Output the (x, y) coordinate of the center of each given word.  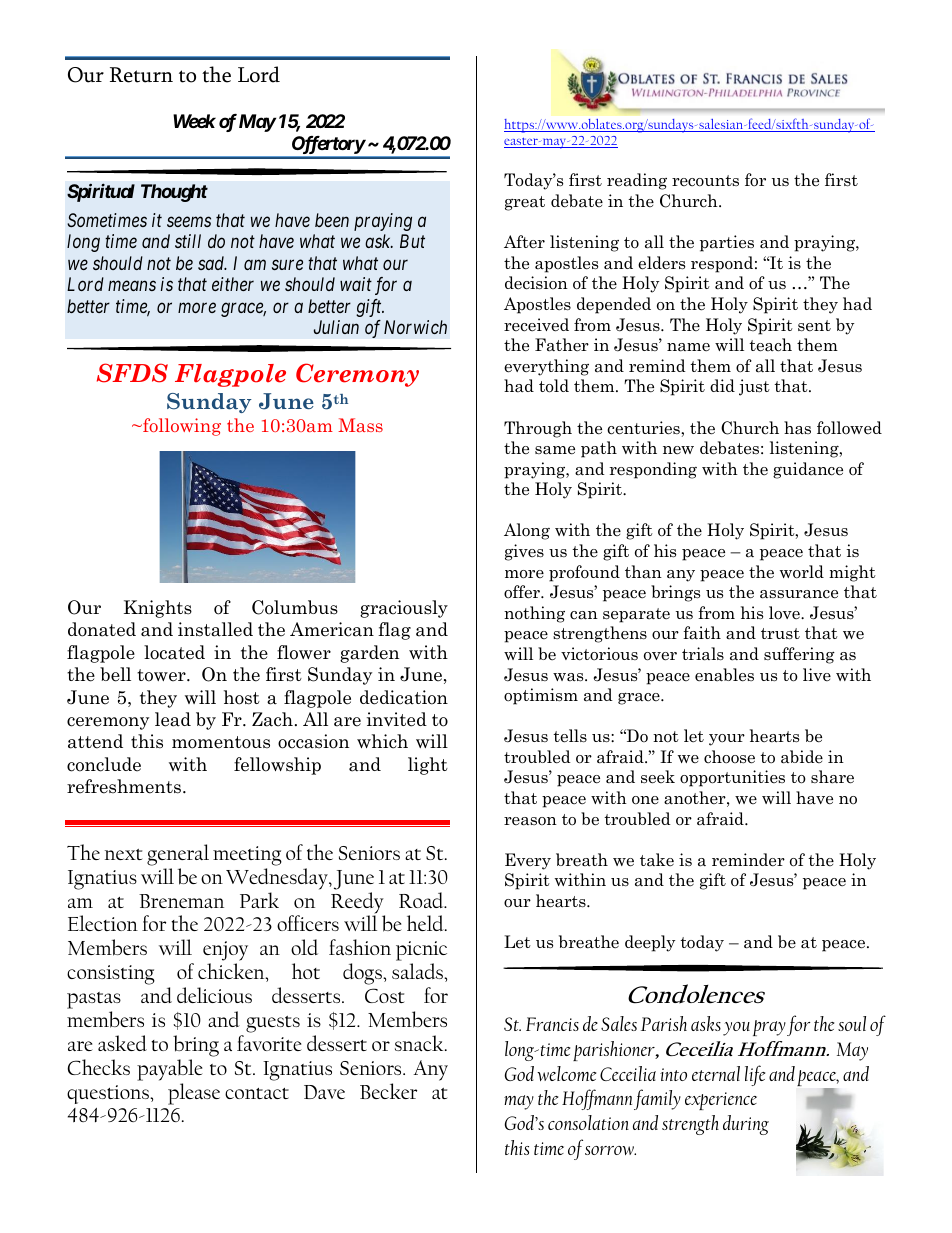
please (194, 1094)
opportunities (732, 778)
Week (194, 121)
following (181, 427)
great (525, 203)
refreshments (125, 786)
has (797, 428)
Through (538, 429)
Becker (388, 1091)
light (428, 766)
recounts (705, 181)
